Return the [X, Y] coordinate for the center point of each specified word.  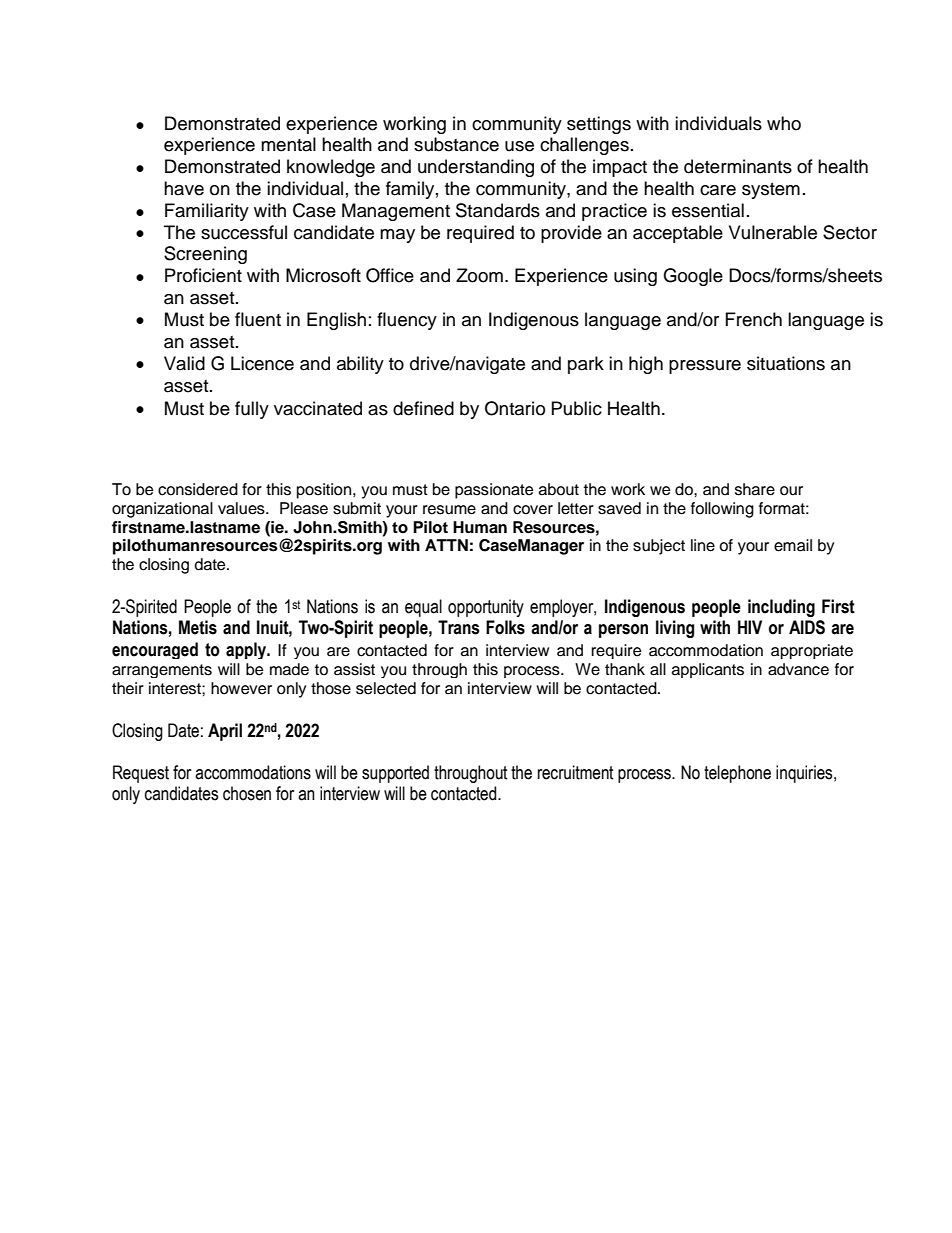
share [755, 489]
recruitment [576, 772]
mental [288, 144]
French [754, 319]
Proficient [203, 275]
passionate [494, 491]
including [781, 608]
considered [198, 489]
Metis [198, 627]
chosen [247, 793]
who [784, 123]
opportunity [486, 608]
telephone [737, 774]
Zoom [479, 275]
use [519, 146]
